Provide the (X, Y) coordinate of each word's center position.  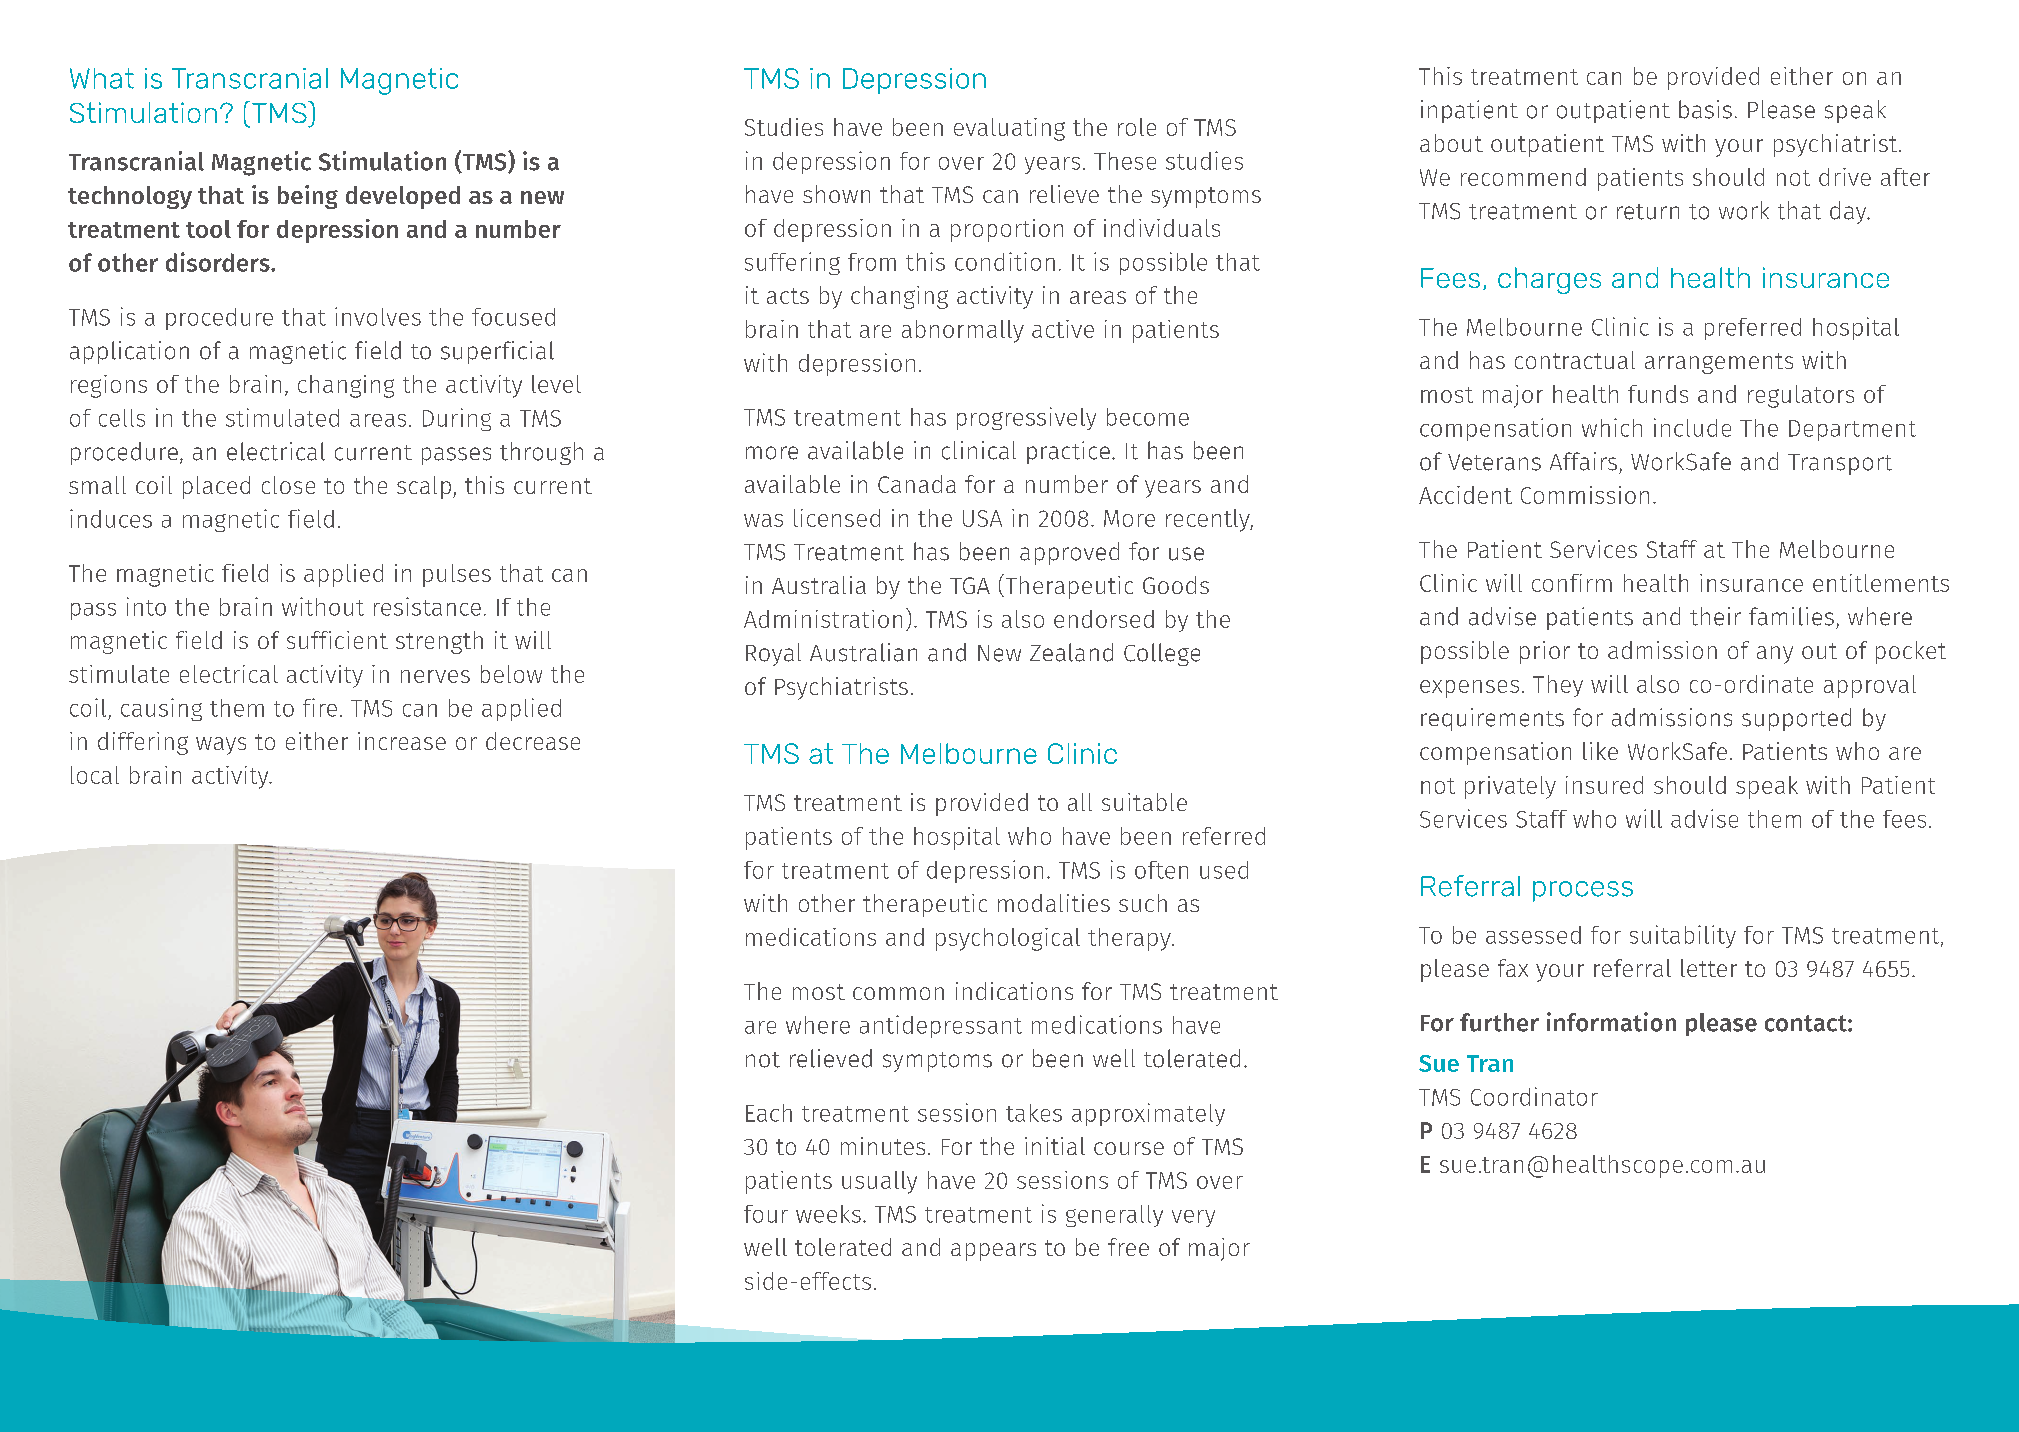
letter (1709, 968)
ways (221, 746)
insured (1604, 785)
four (766, 1214)
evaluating (1009, 129)
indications (1014, 991)
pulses (457, 575)
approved (1069, 553)
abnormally (963, 331)
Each (769, 1113)
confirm (1572, 583)
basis (1705, 109)
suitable (1144, 802)
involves (378, 316)
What (102, 78)
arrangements (1719, 363)
